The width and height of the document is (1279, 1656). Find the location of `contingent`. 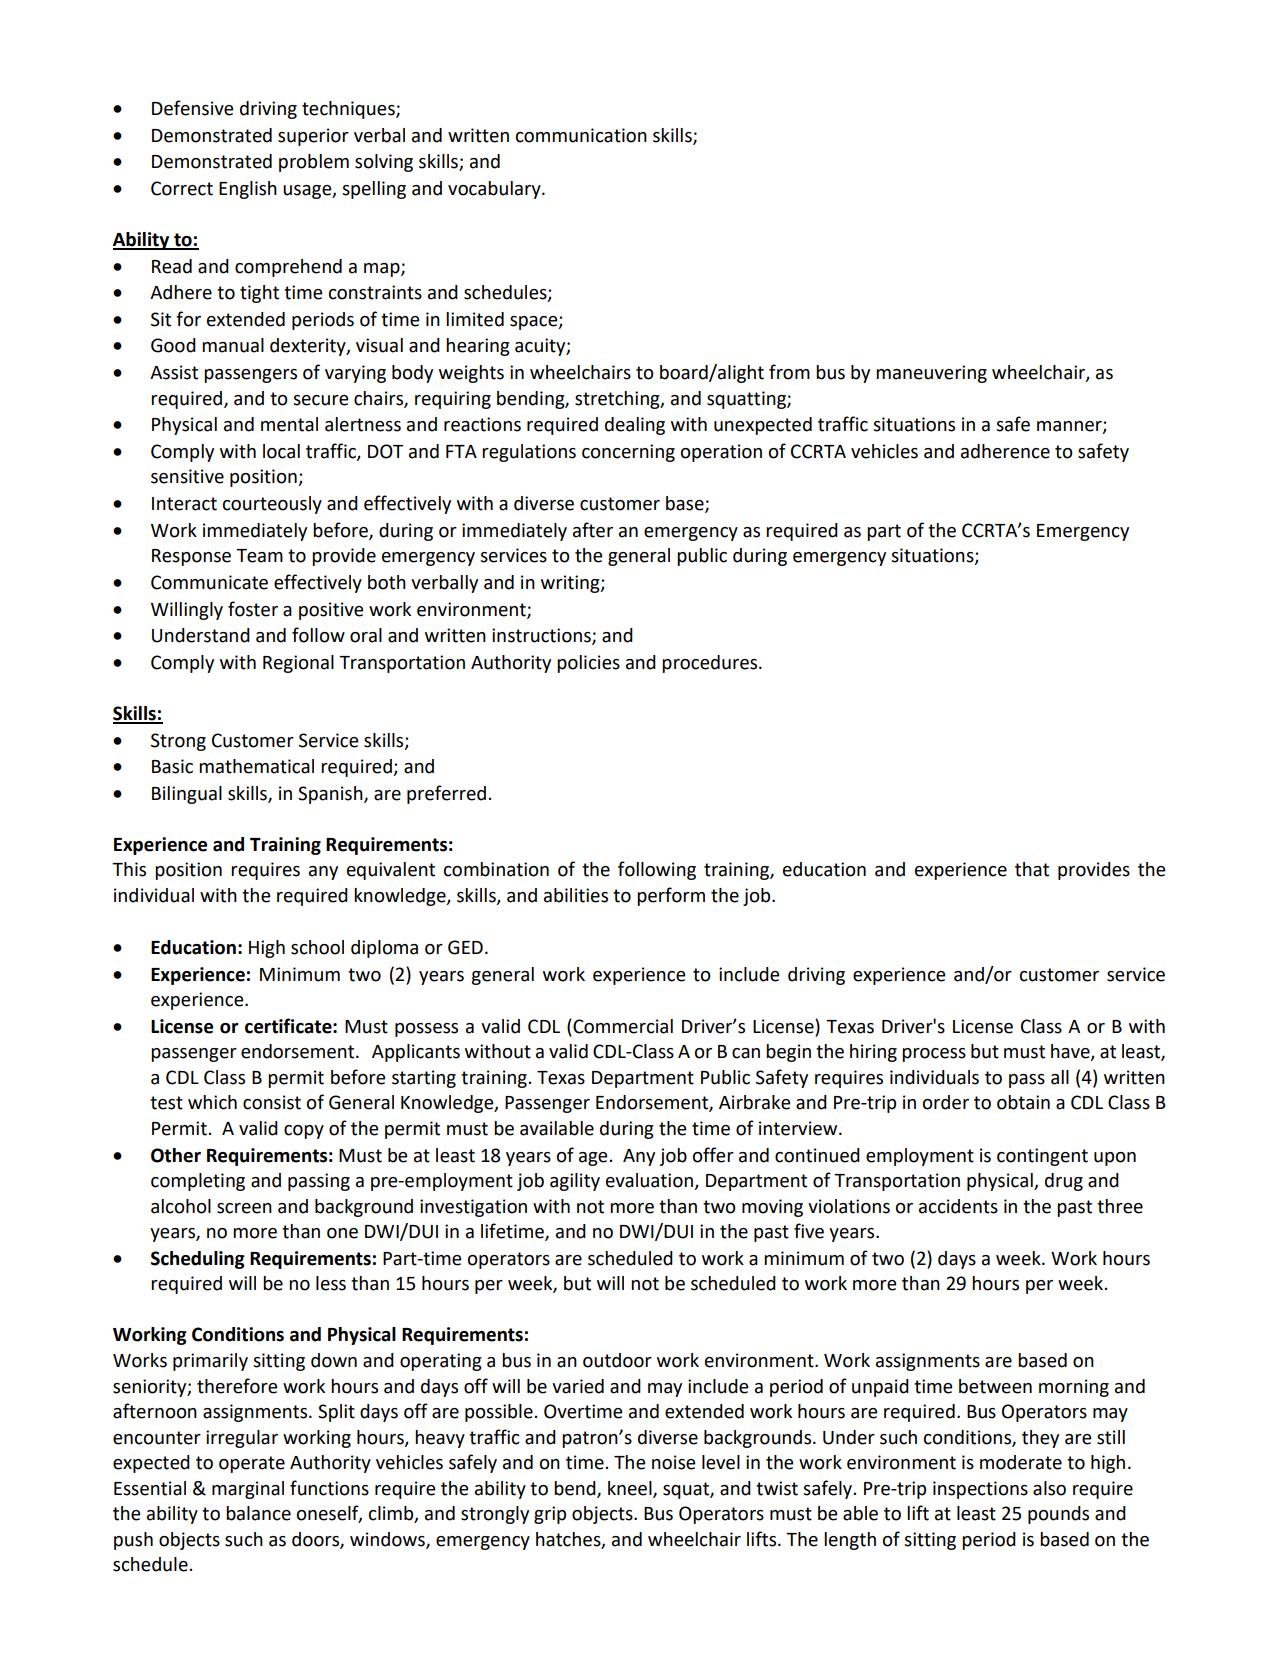

contingent is located at coordinates (1042, 1157).
